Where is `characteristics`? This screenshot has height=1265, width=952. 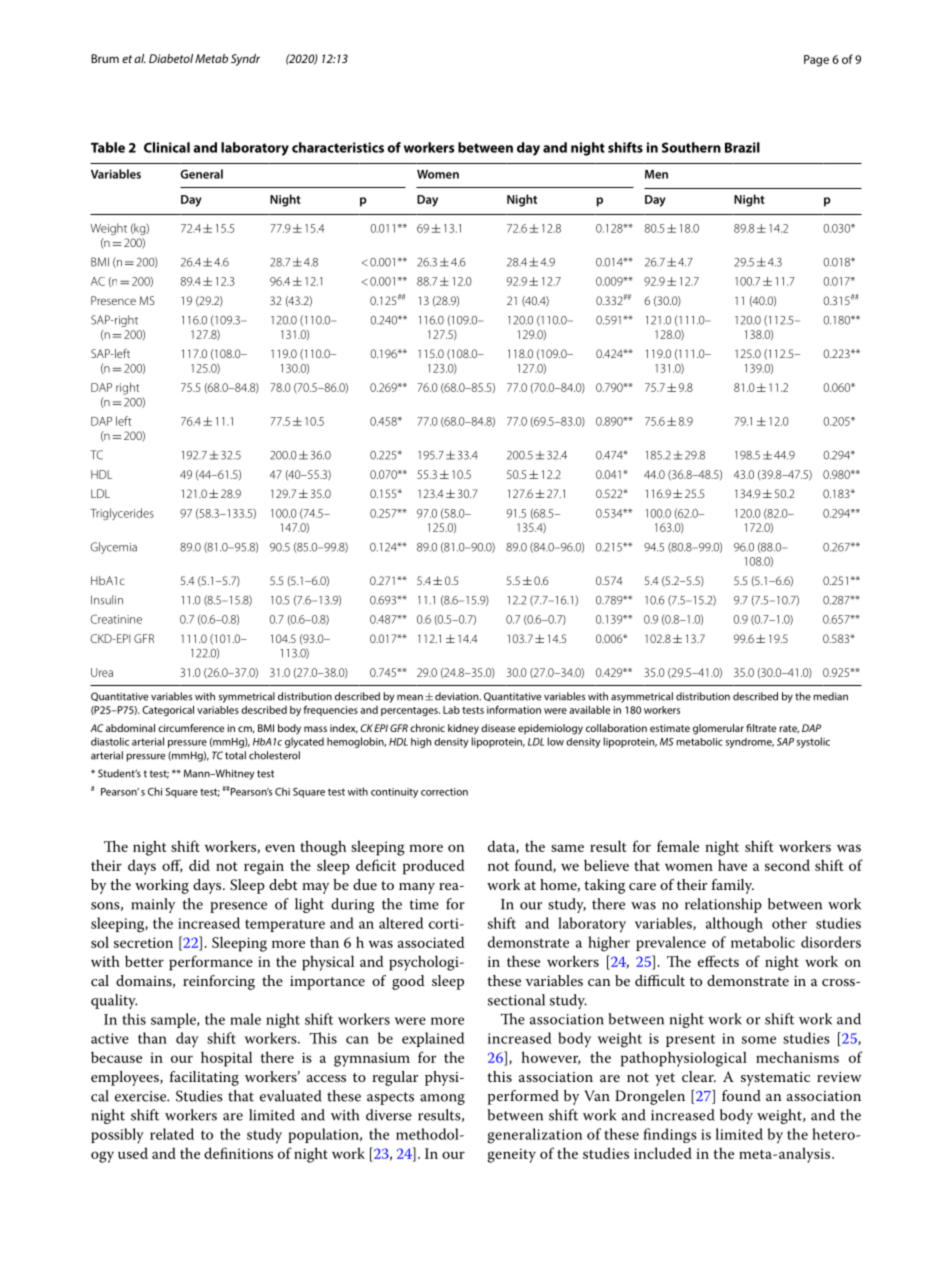
characteristics is located at coordinates (338, 147).
